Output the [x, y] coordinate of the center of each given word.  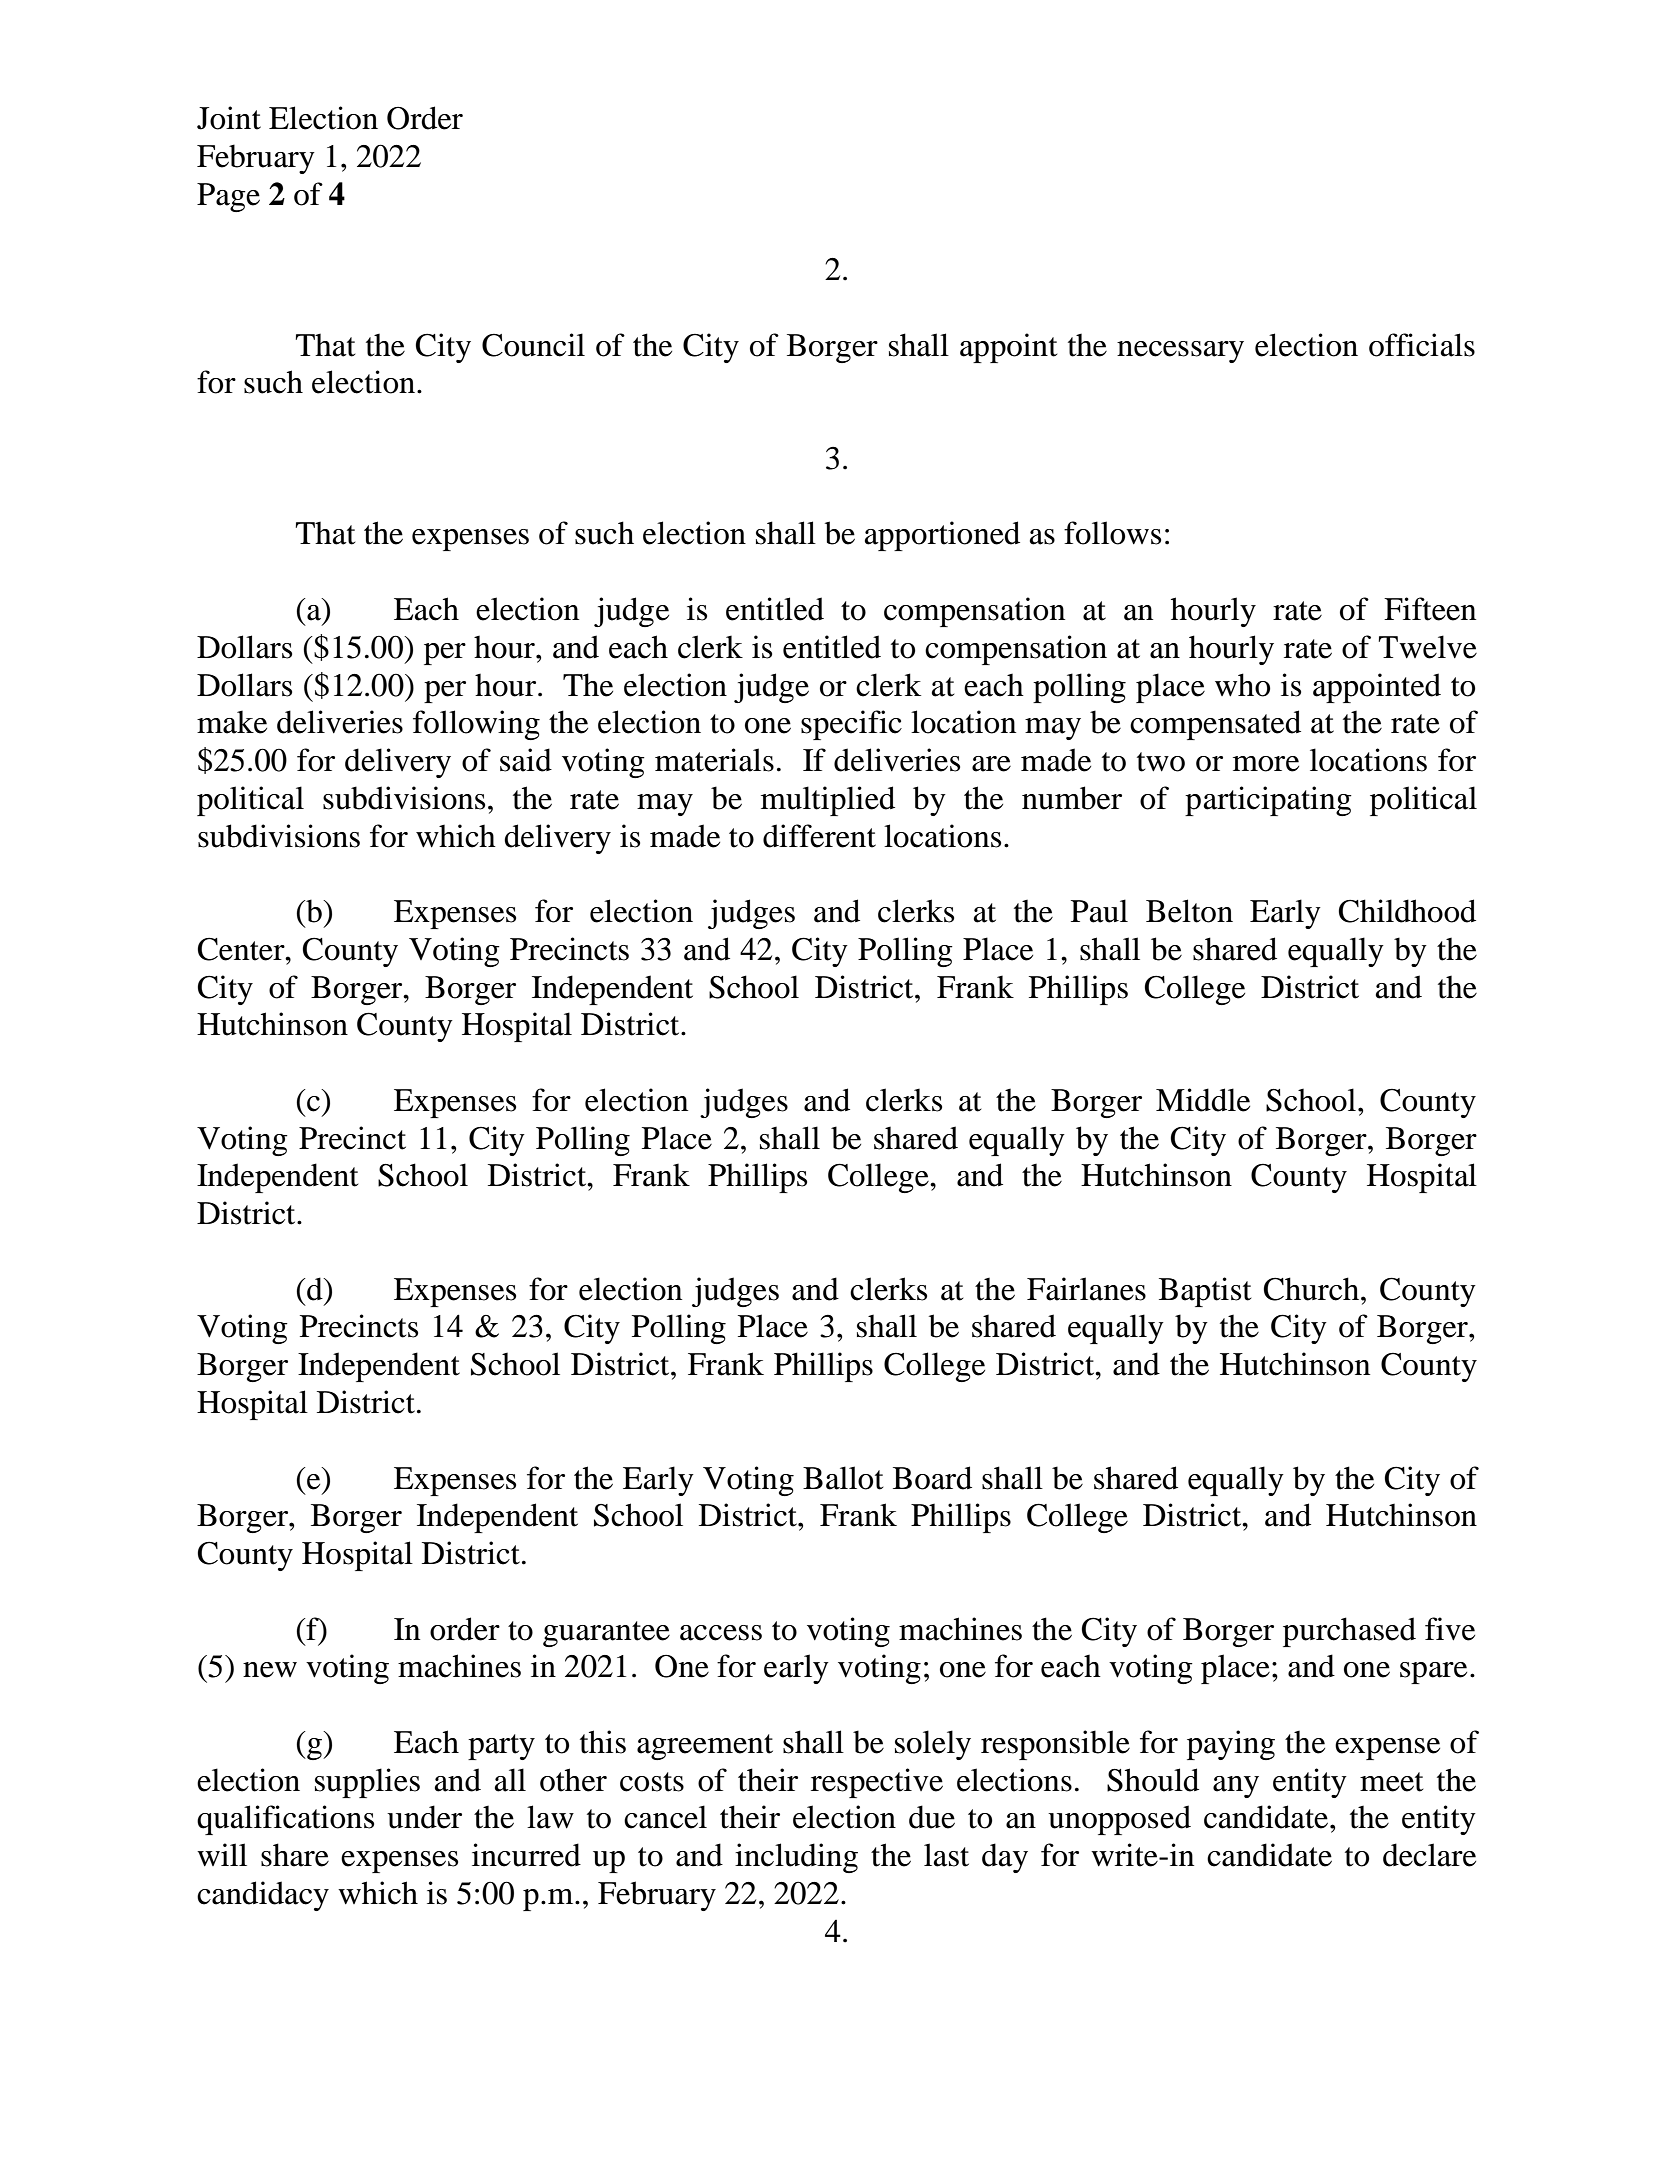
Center [242, 949]
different [819, 836]
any [1236, 1787]
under [424, 1817]
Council [533, 345]
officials [1422, 345]
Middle [1203, 1100]
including [796, 1858]
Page [228, 197]
